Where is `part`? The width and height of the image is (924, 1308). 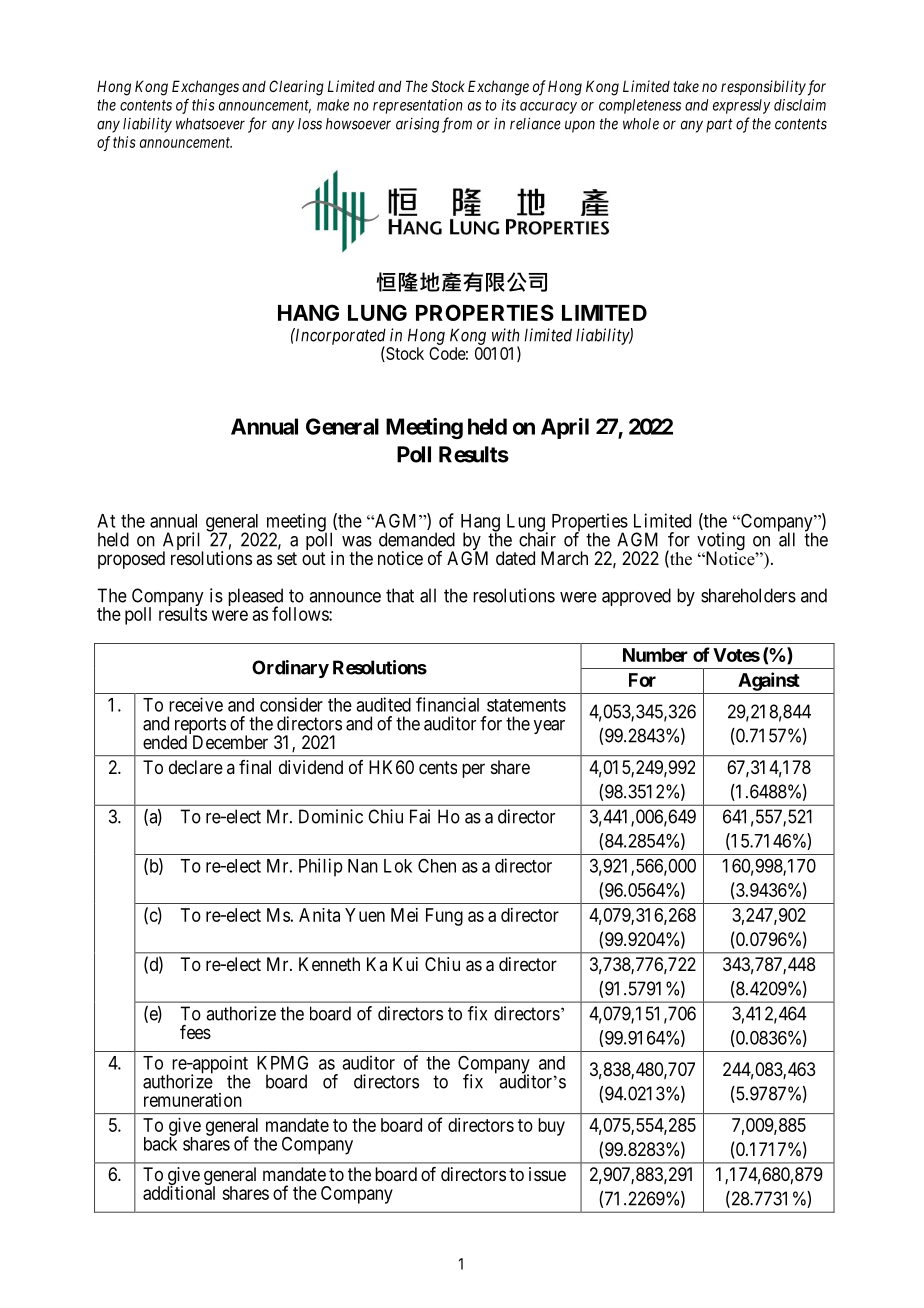
part is located at coordinates (719, 125).
